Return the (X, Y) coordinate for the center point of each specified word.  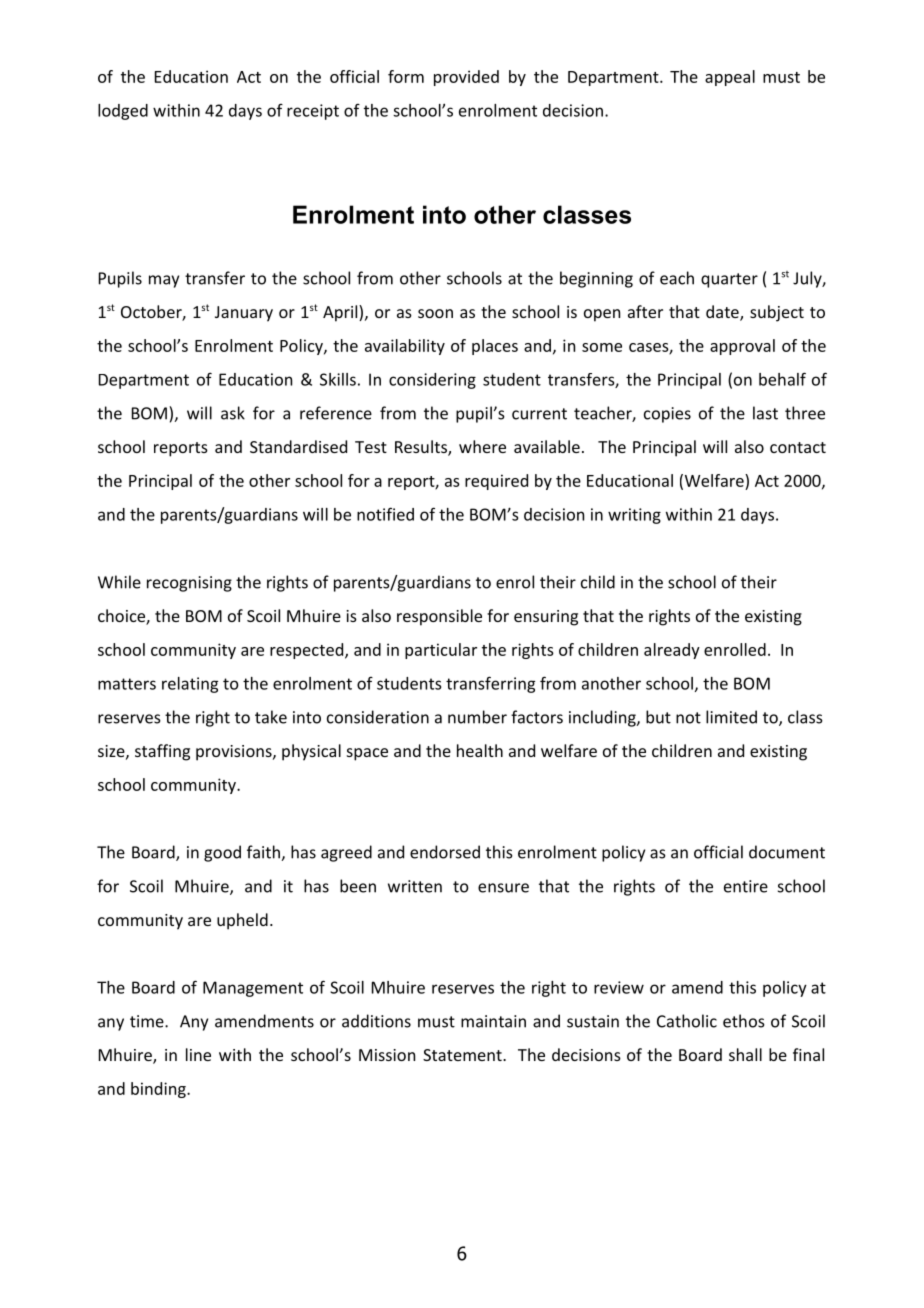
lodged (123, 112)
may (164, 281)
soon (435, 313)
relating (190, 685)
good (222, 853)
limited (731, 717)
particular (441, 651)
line (198, 1054)
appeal (730, 78)
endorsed (445, 852)
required (496, 482)
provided (466, 78)
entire (746, 886)
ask (233, 413)
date (723, 313)
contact (798, 447)
